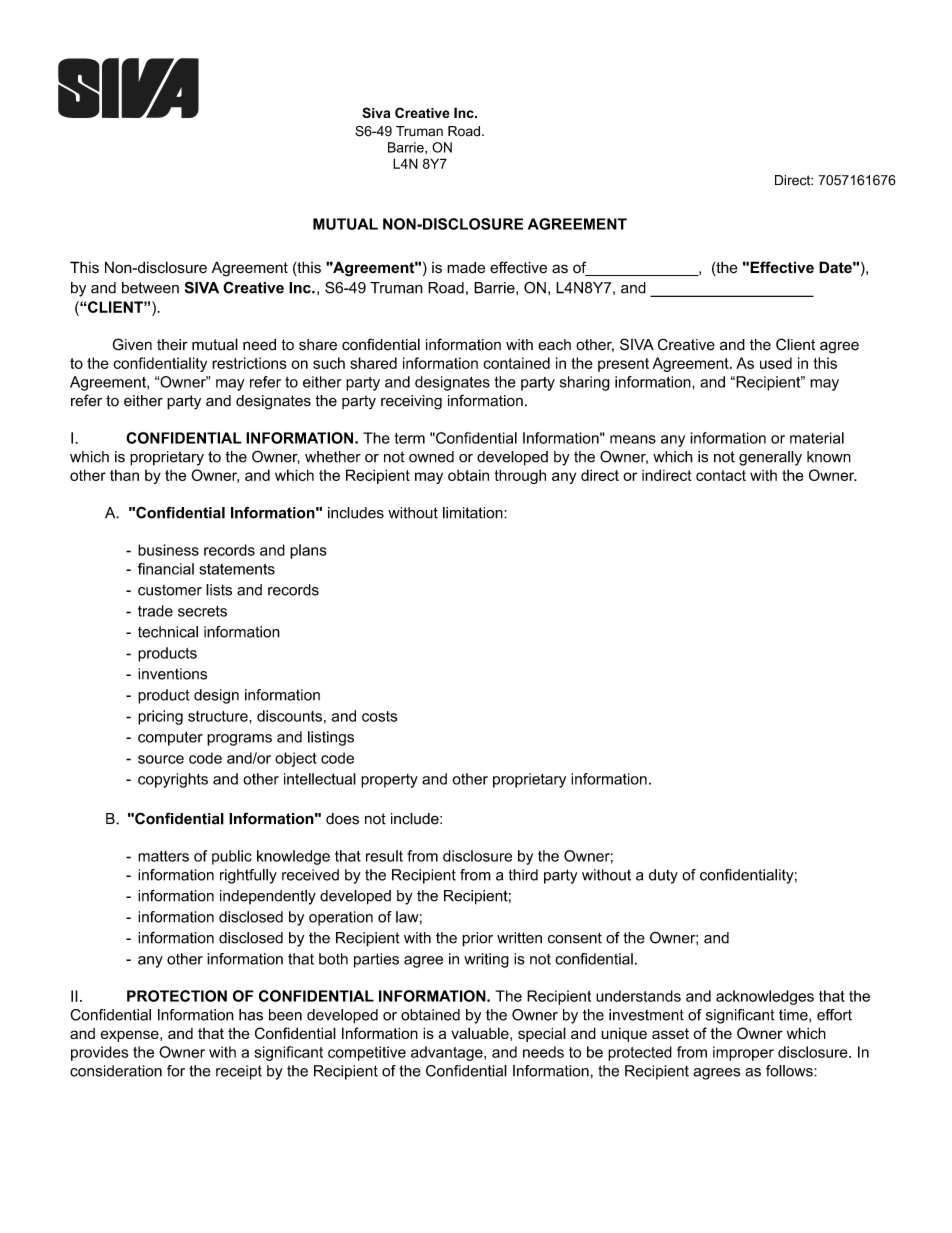 This document has height=1233, width=952. What do you see at coordinates (248, 876) in the document?
I see `rightfully` at bounding box center [248, 876].
